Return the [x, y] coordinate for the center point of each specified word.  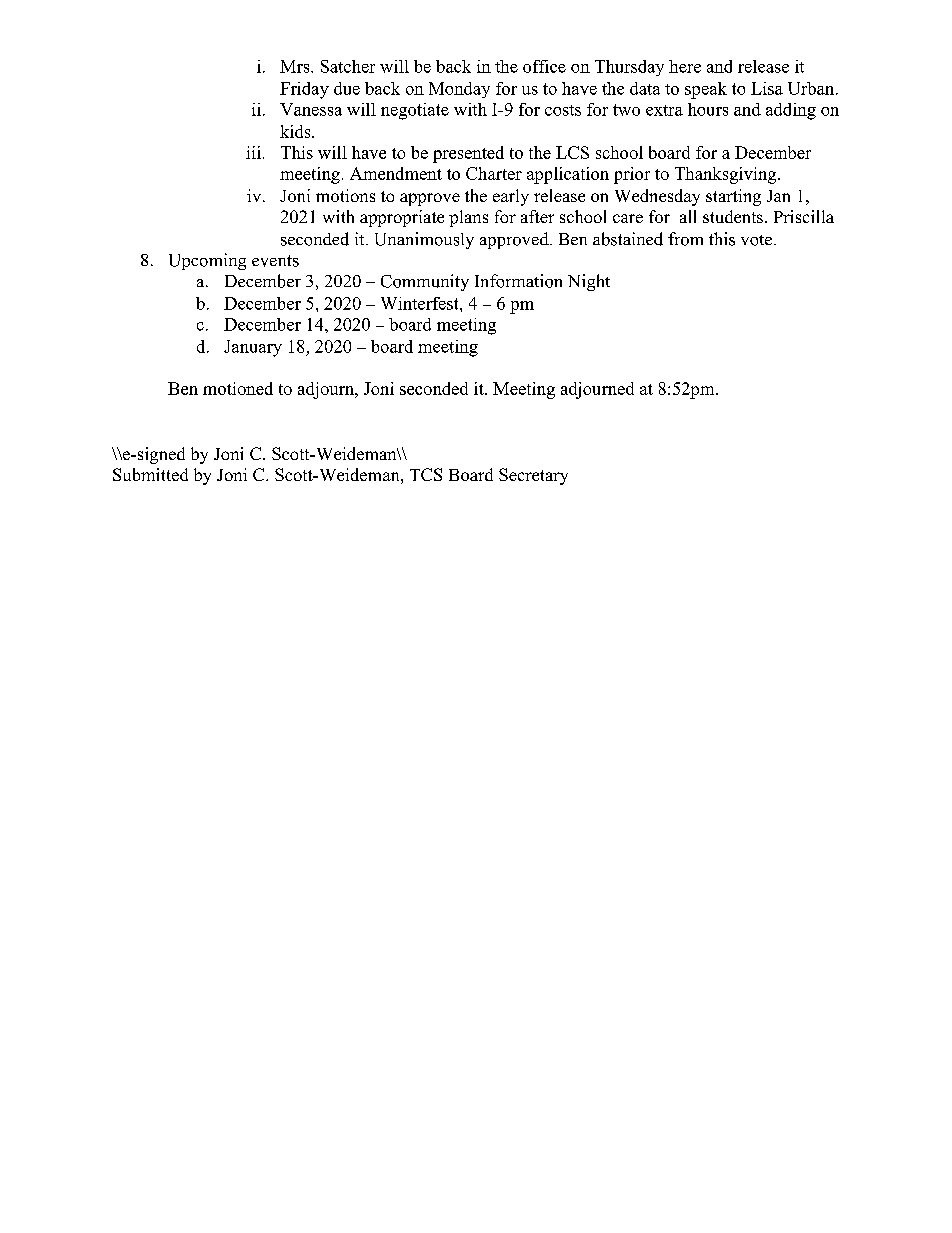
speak [706, 90]
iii [253, 152]
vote [756, 240]
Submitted [150, 474]
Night [589, 282]
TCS [426, 474]
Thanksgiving [725, 175]
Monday [459, 90]
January [253, 348]
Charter [494, 173]
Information [518, 281]
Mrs [296, 66]
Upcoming [207, 261]
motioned [238, 388]
